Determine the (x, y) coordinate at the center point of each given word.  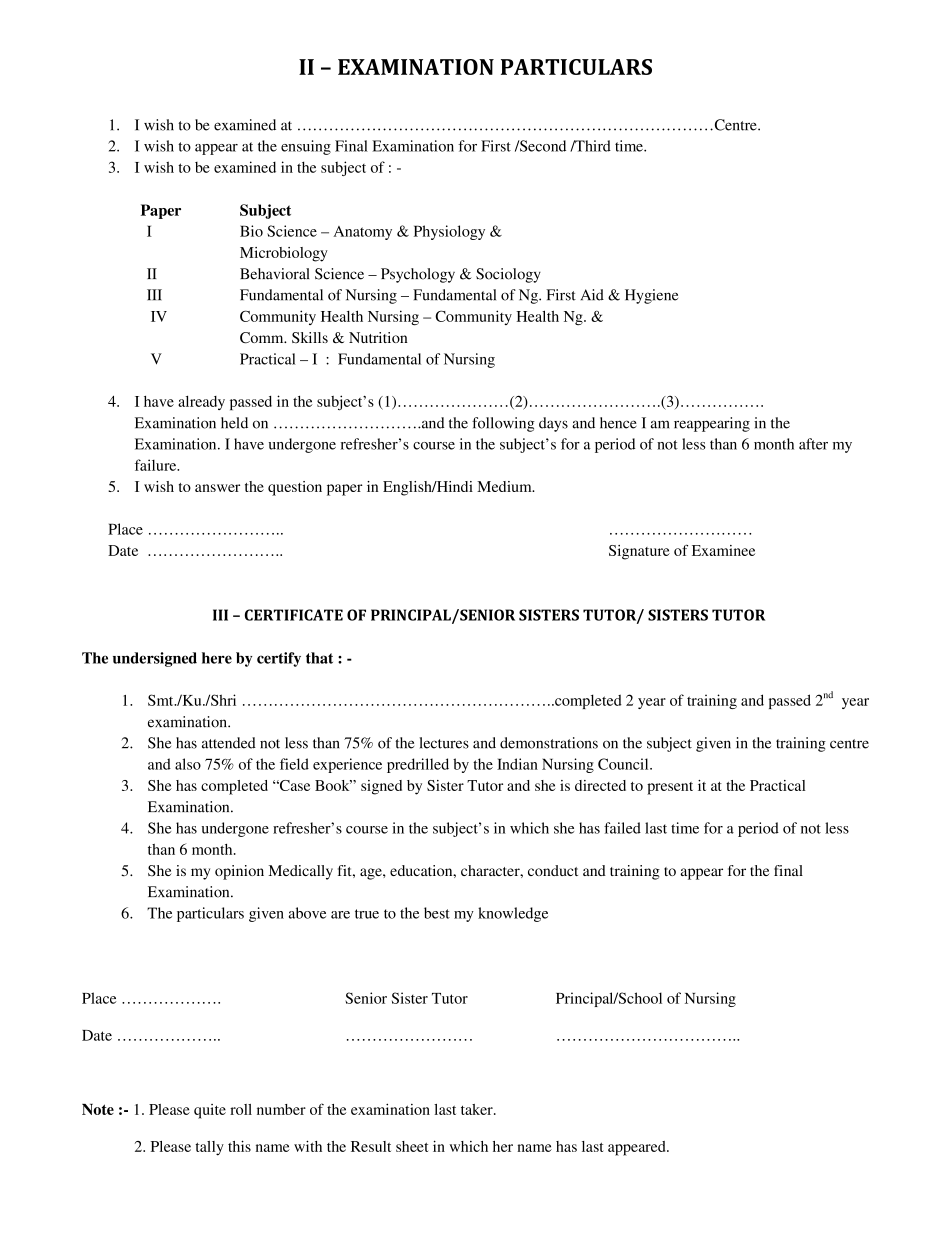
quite (210, 1111)
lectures (444, 743)
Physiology (449, 232)
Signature (639, 552)
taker (478, 1109)
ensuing (306, 147)
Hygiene (651, 296)
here (217, 658)
